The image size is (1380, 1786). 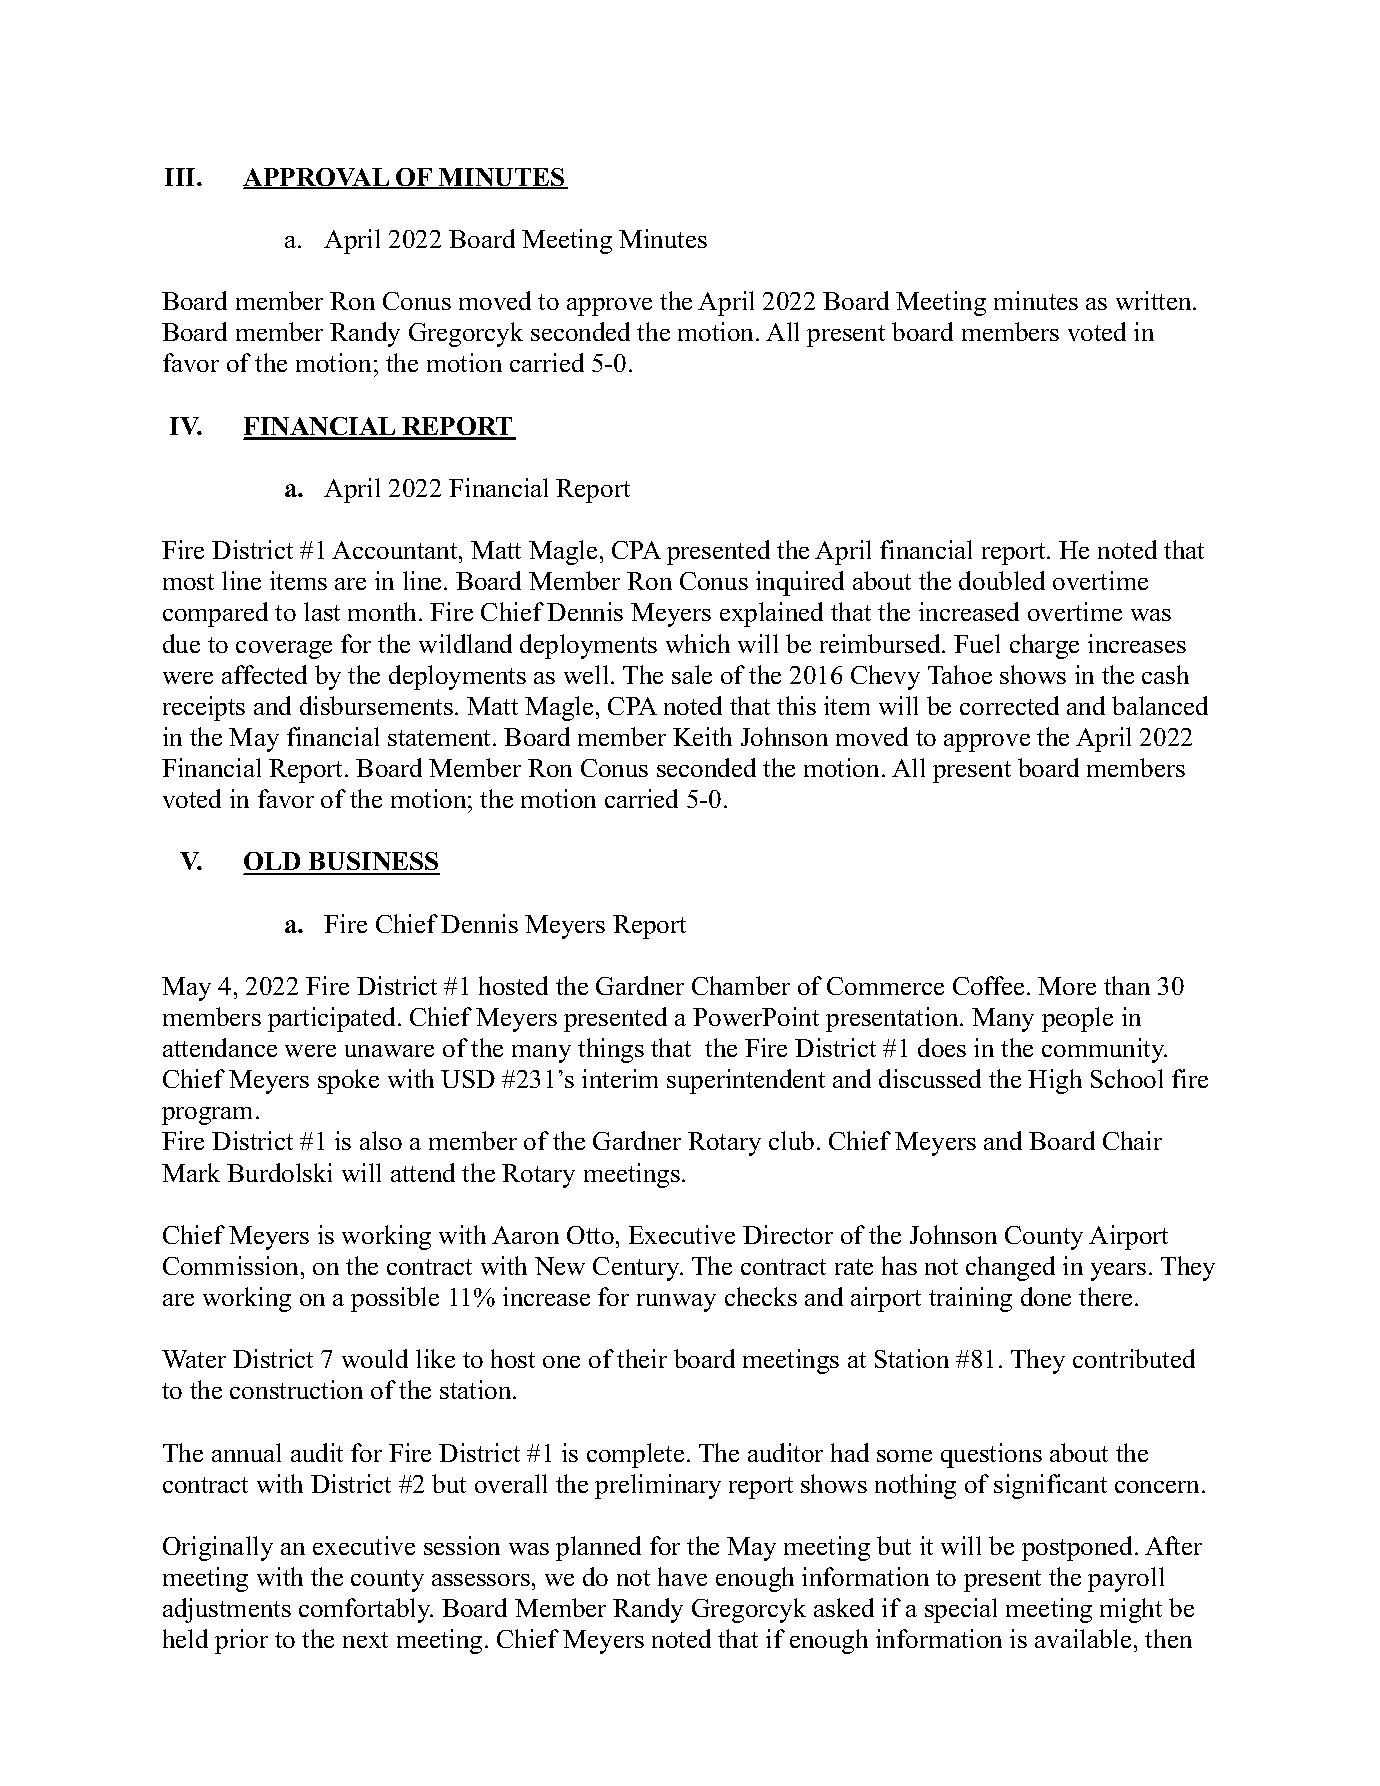 I want to click on available, so click(x=1083, y=1638).
